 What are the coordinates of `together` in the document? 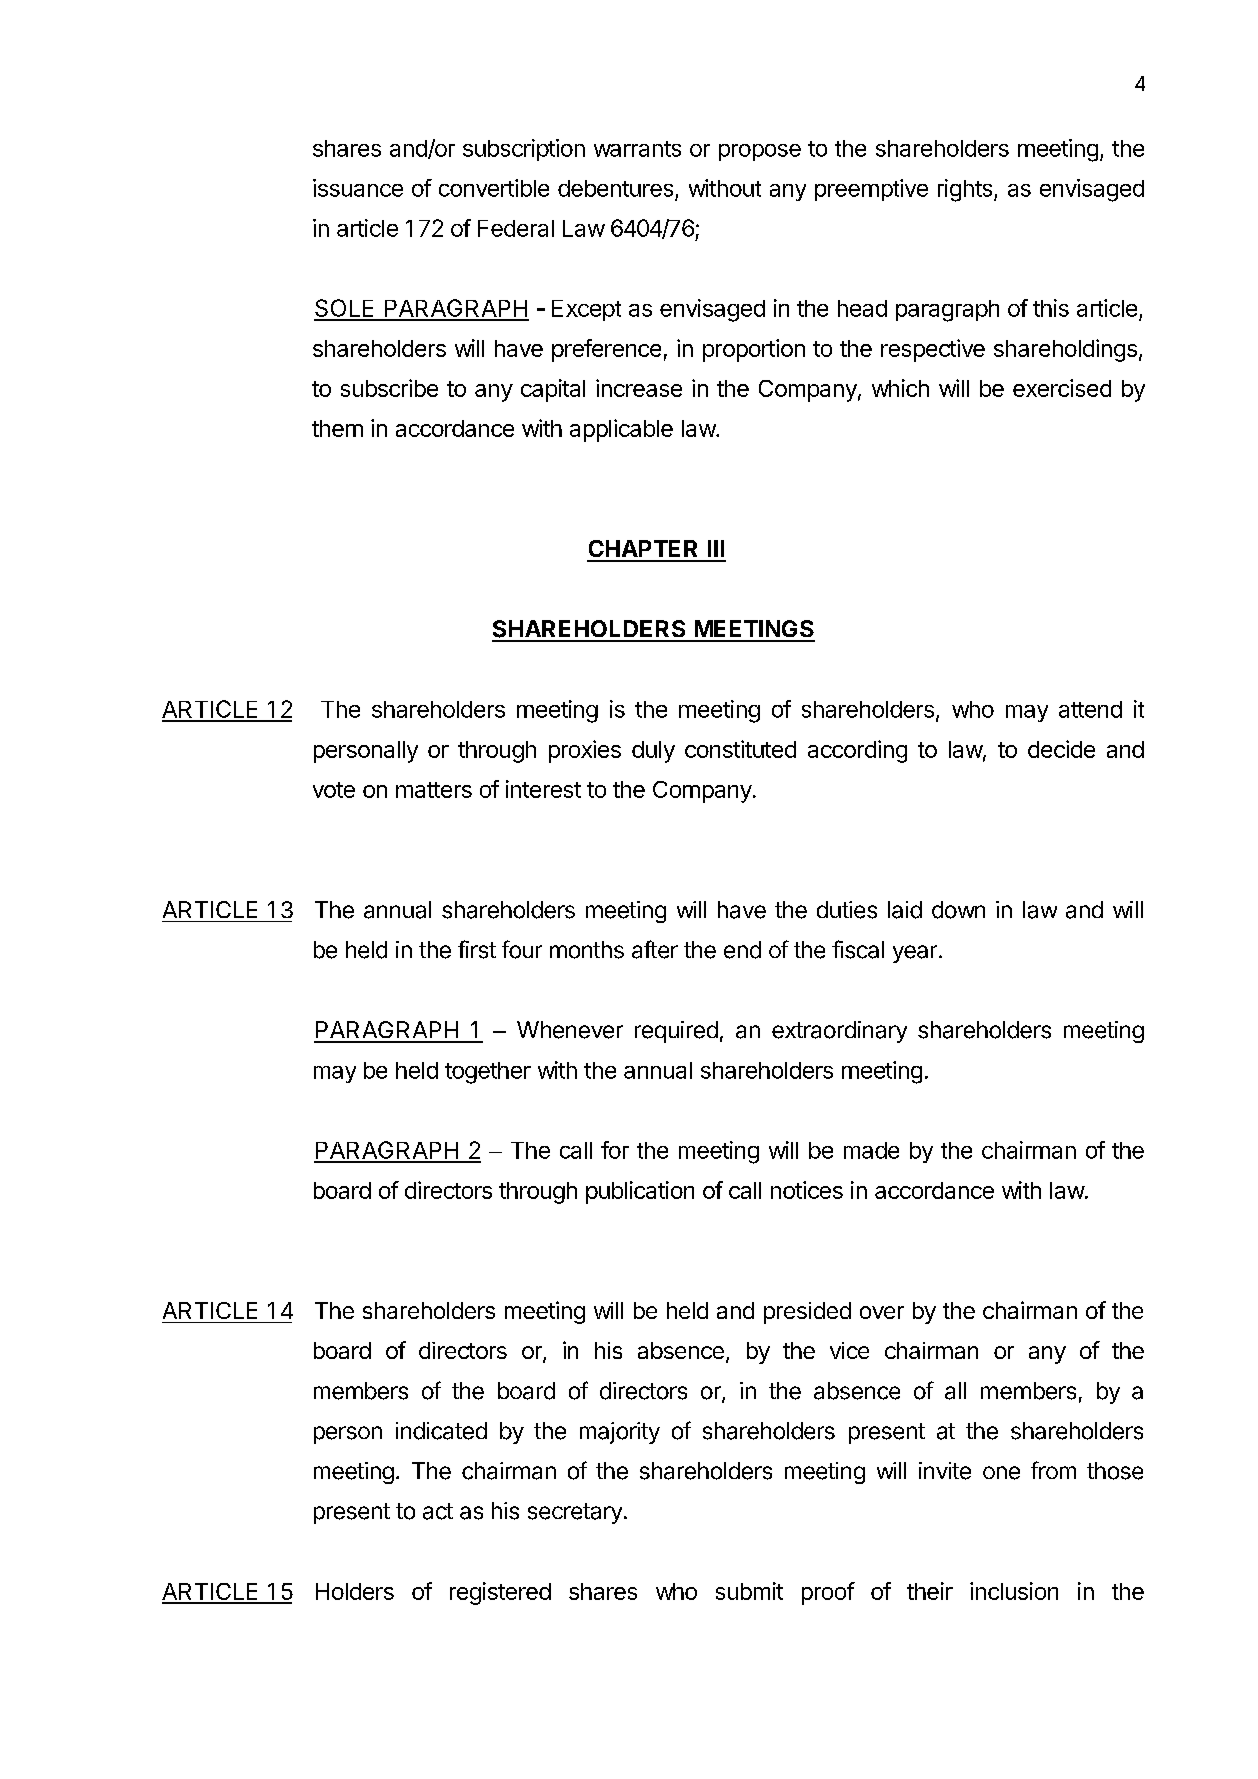 It's located at (488, 1073).
